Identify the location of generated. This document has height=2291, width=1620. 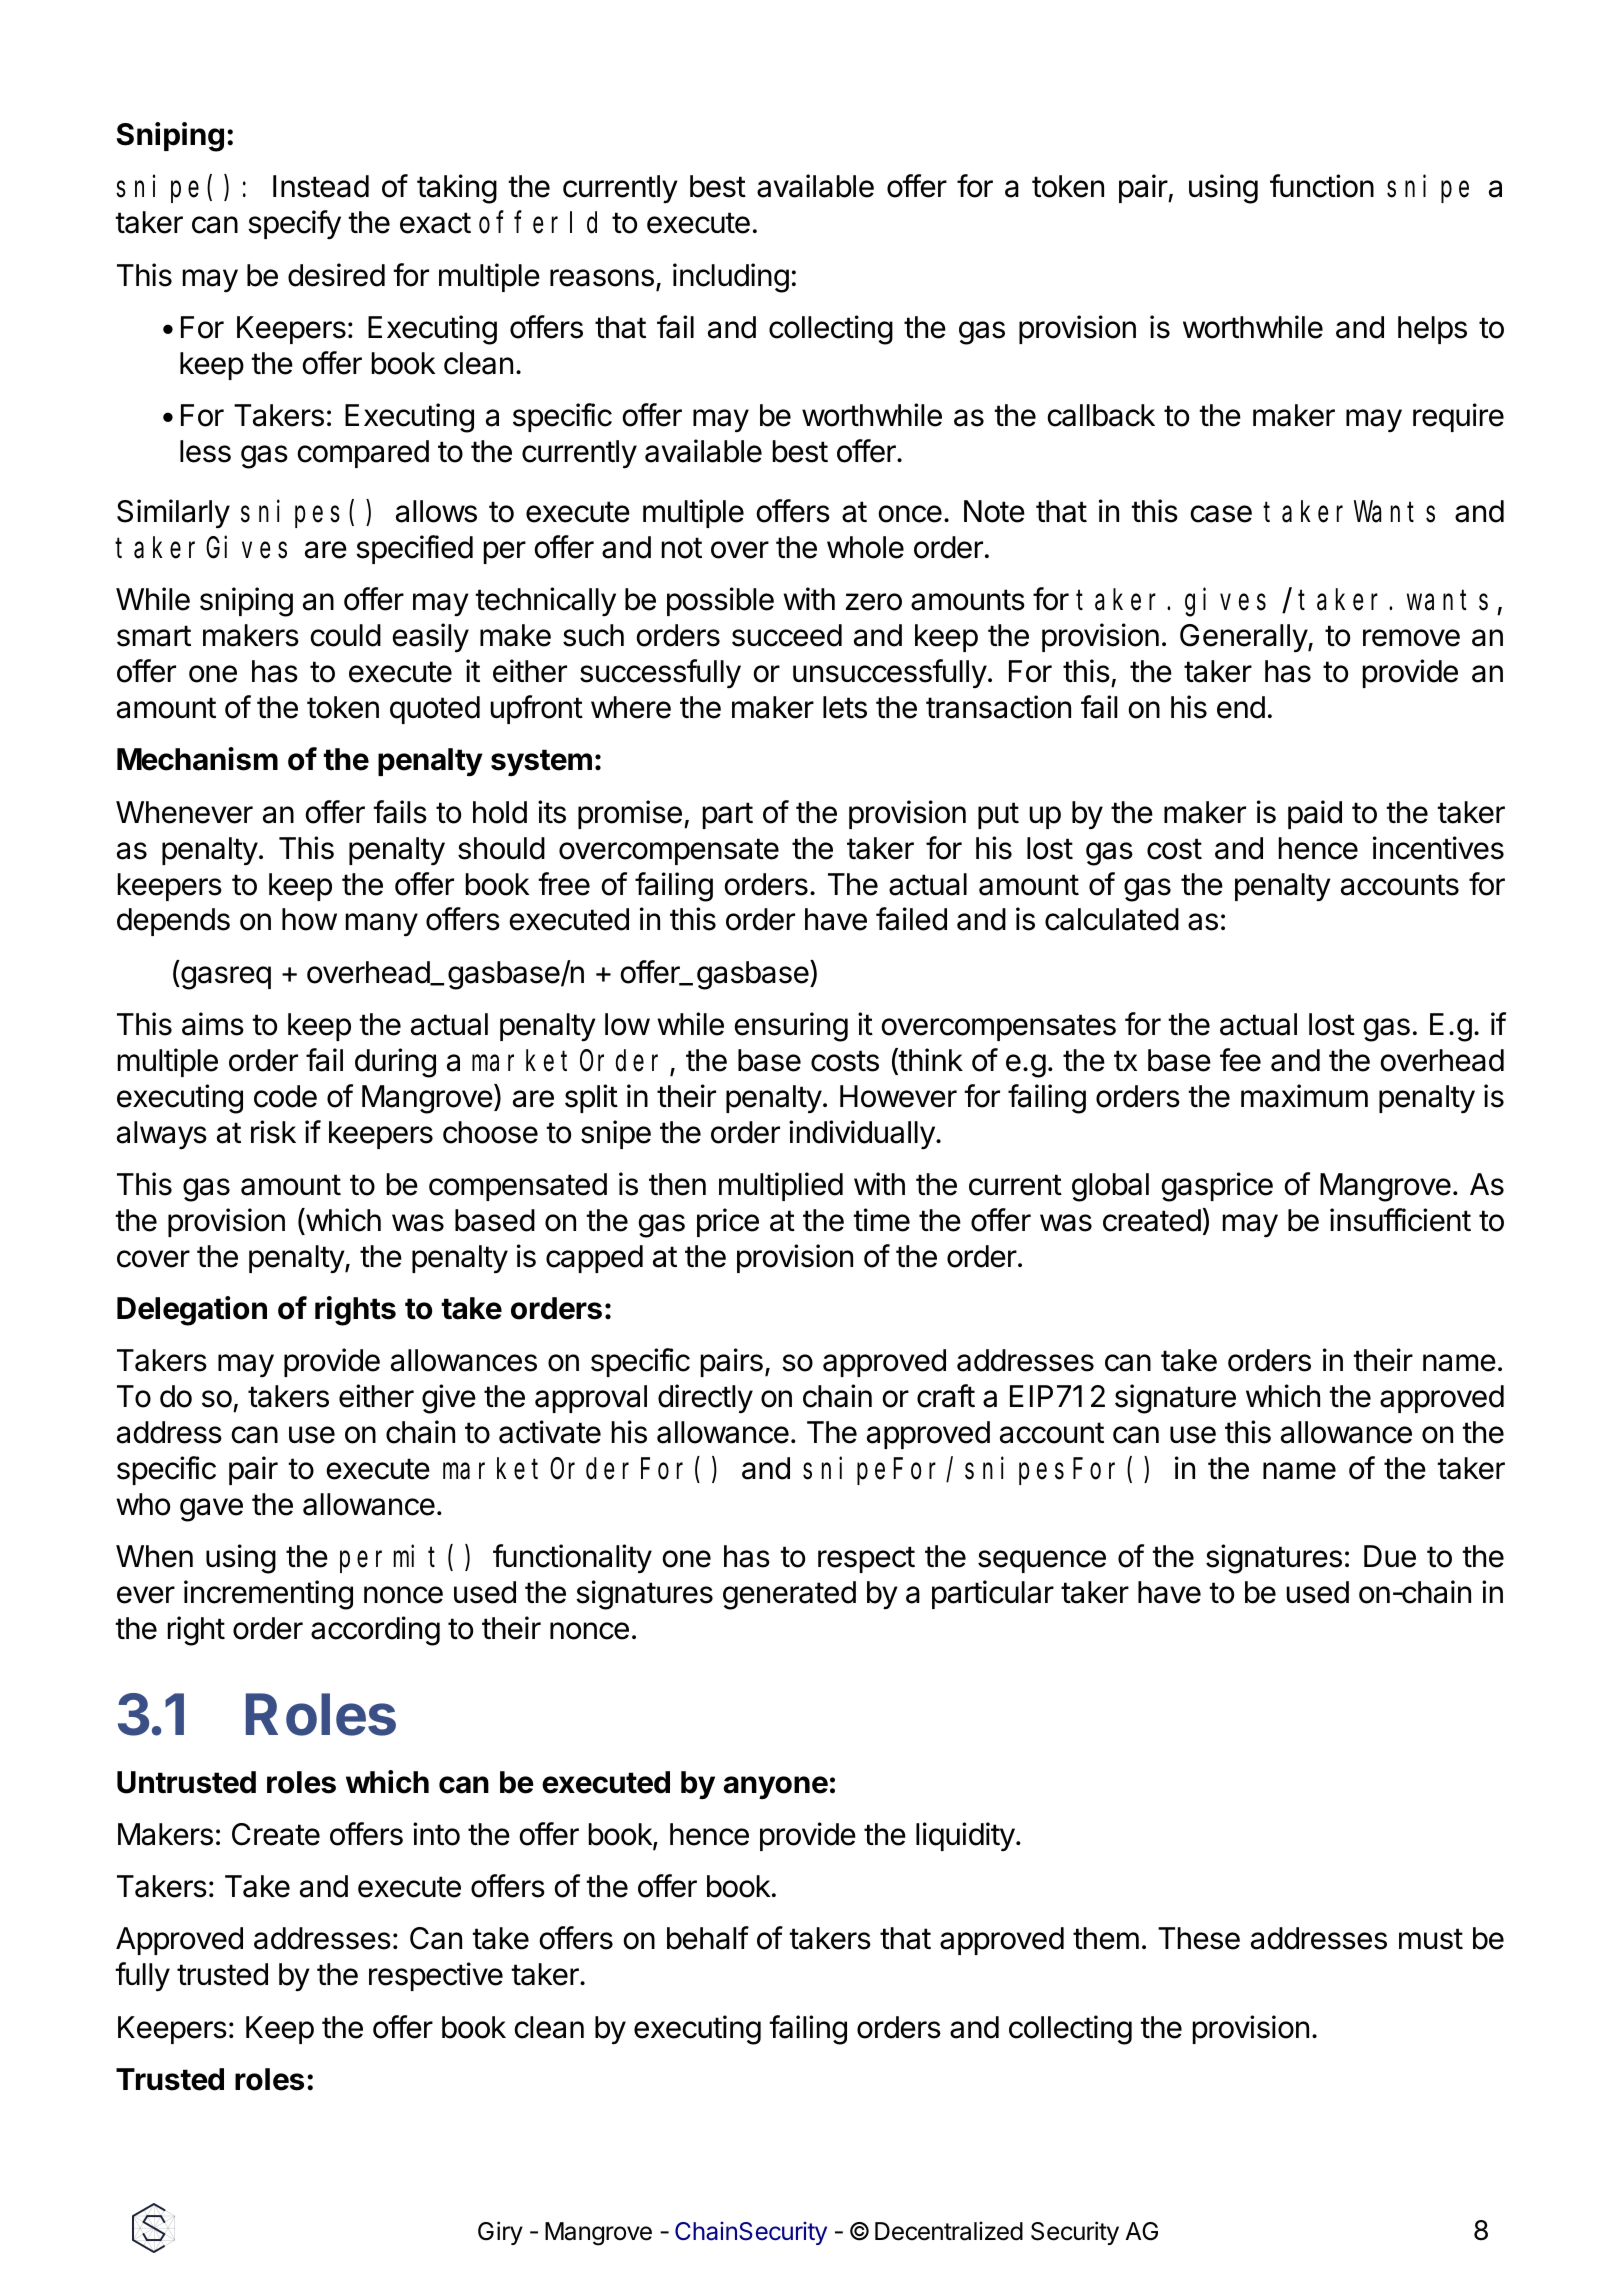
(789, 1595).
